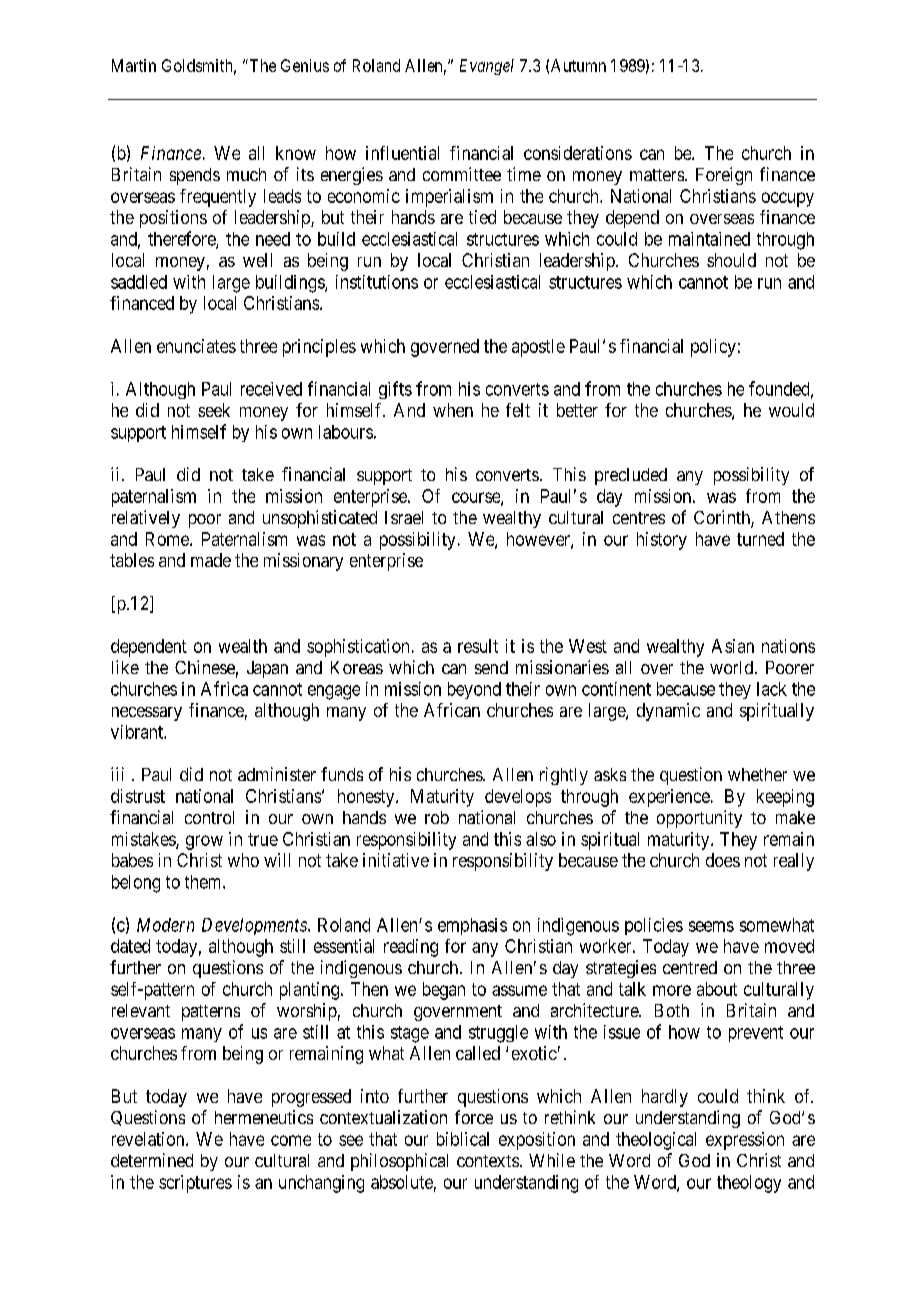  What do you see at coordinates (472, 926) in the image?
I see `emphasis` at bounding box center [472, 926].
